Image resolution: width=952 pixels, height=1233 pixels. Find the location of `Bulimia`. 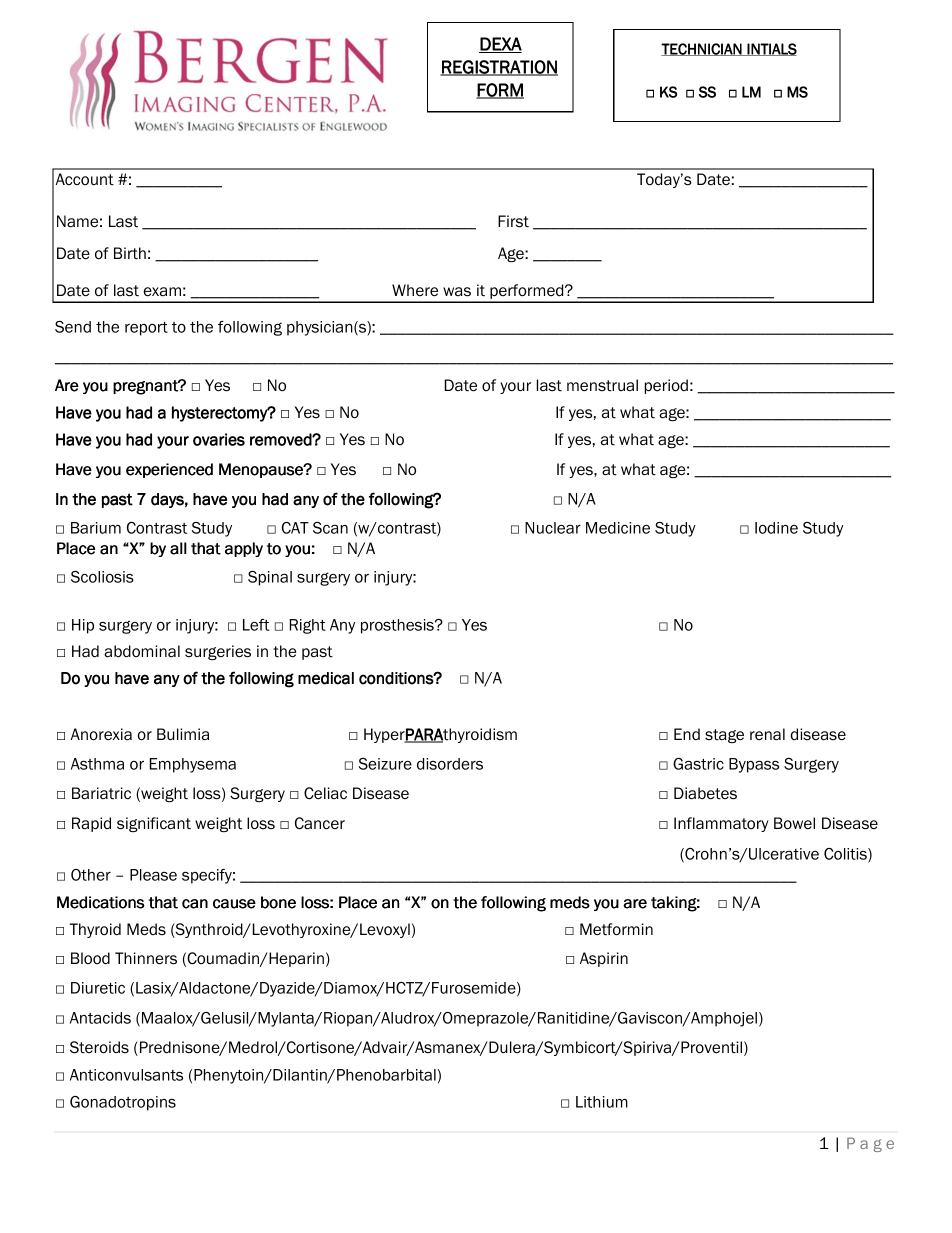

Bulimia is located at coordinates (183, 734).
